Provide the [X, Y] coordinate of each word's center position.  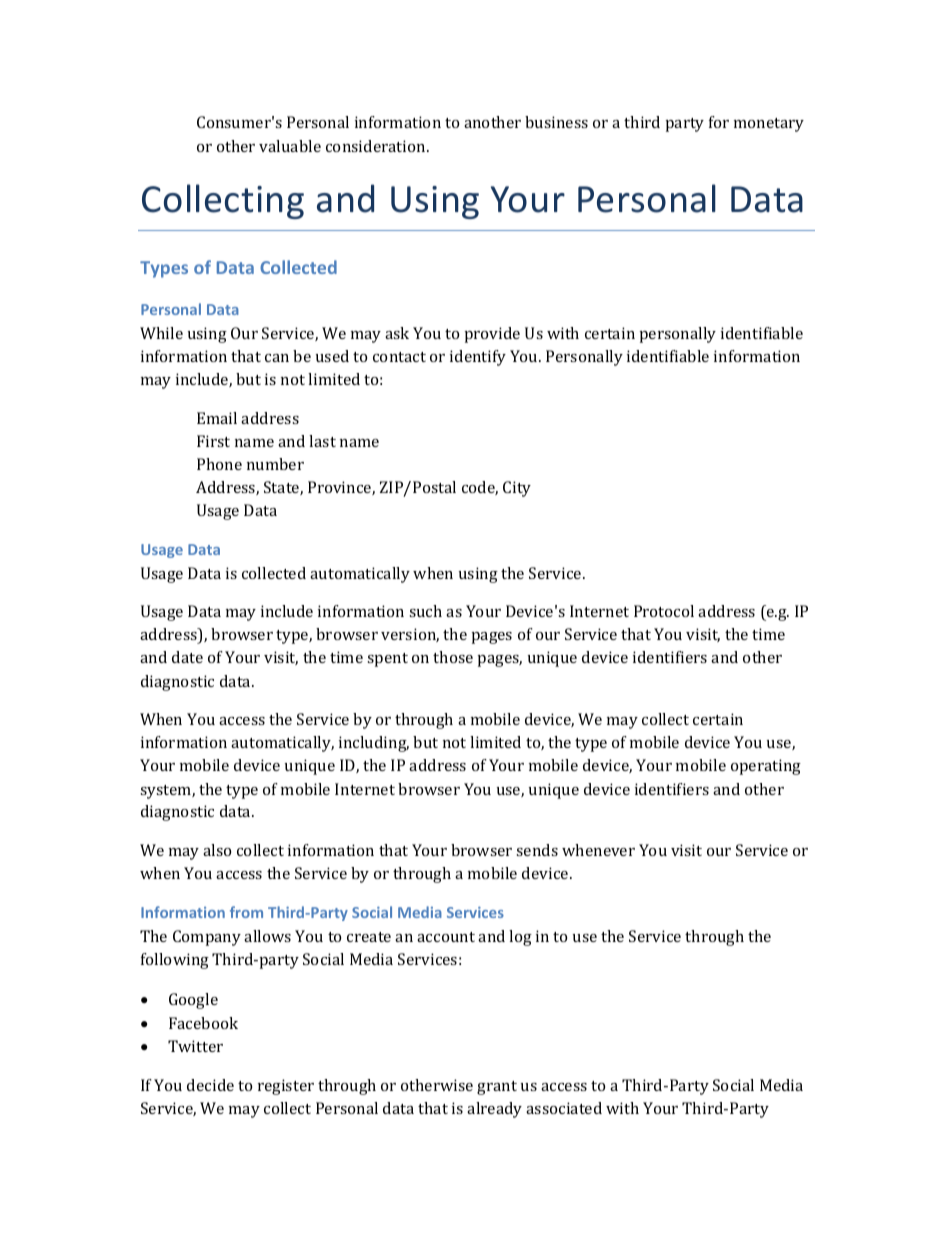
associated [564, 1108]
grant [497, 1088]
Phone [219, 464]
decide [210, 1085]
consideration [377, 146]
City [517, 489]
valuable [290, 146]
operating [766, 767]
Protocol [664, 611]
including [374, 744]
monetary [769, 125]
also [217, 850]
